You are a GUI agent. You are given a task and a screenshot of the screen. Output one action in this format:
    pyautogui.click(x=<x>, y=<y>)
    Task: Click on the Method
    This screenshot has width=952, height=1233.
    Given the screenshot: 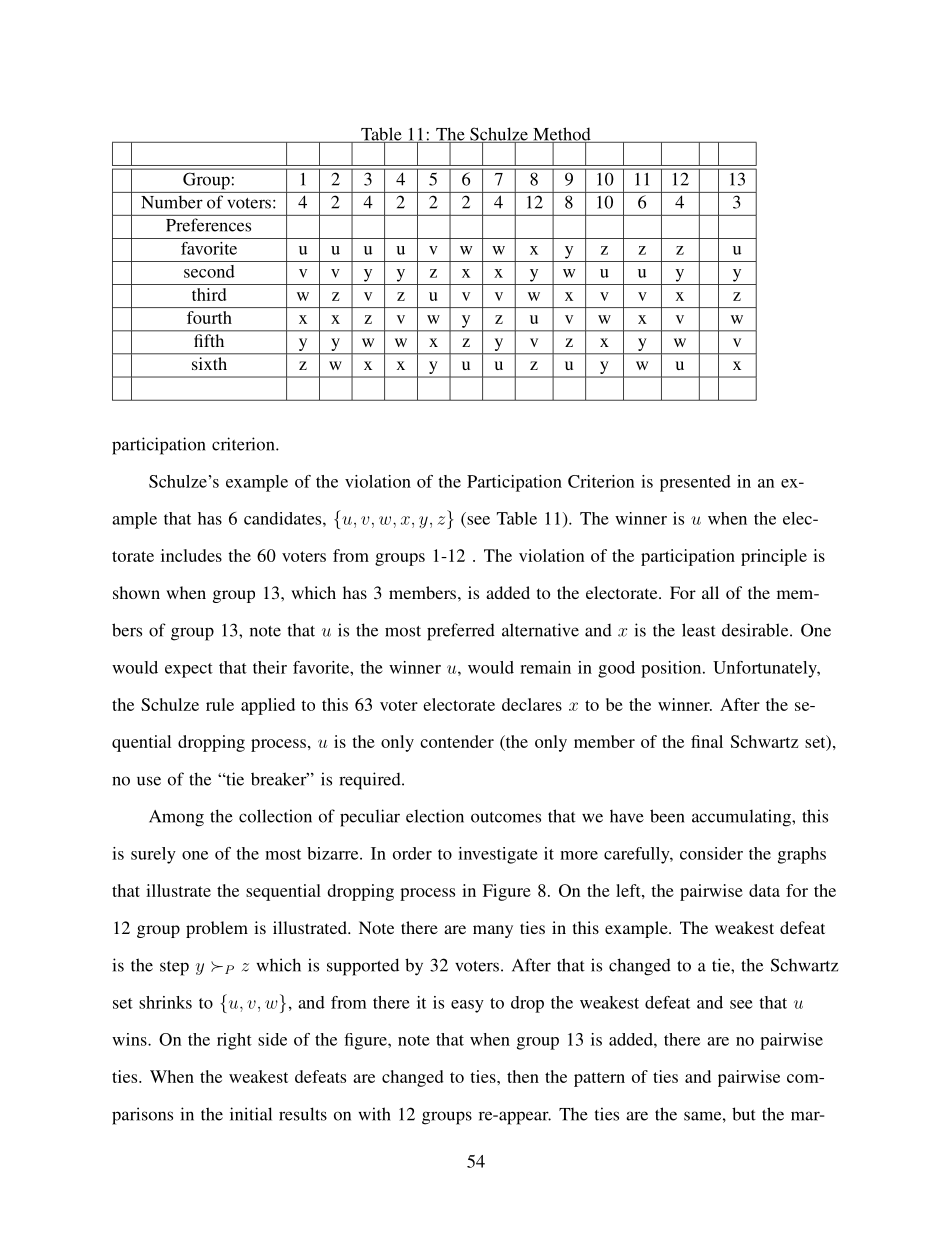 What is the action you would take?
    pyautogui.click(x=562, y=135)
